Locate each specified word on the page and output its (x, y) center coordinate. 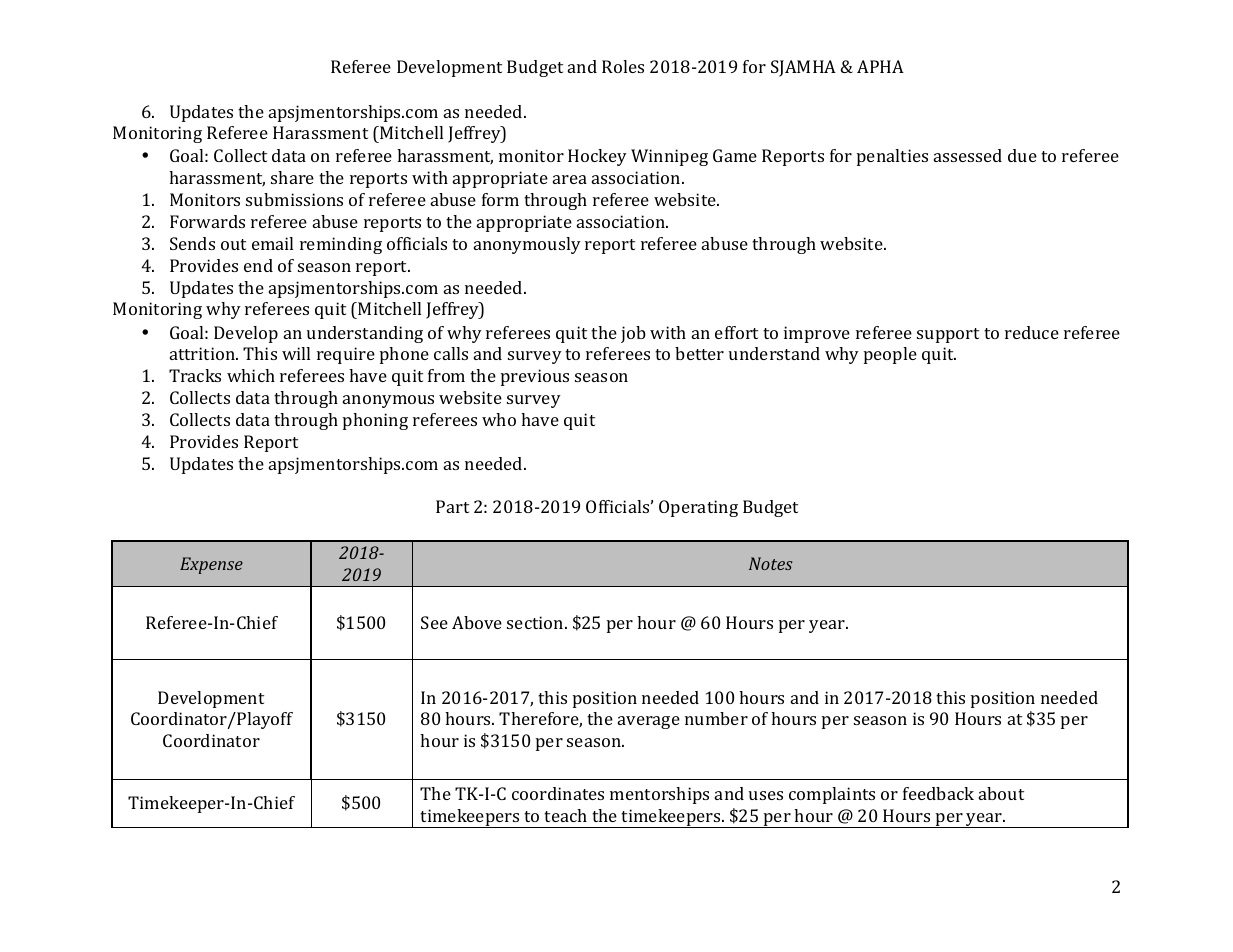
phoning (375, 421)
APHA (880, 66)
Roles (623, 66)
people (890, 355)
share (292, 177)
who (499, 419)
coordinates (558, 793)
